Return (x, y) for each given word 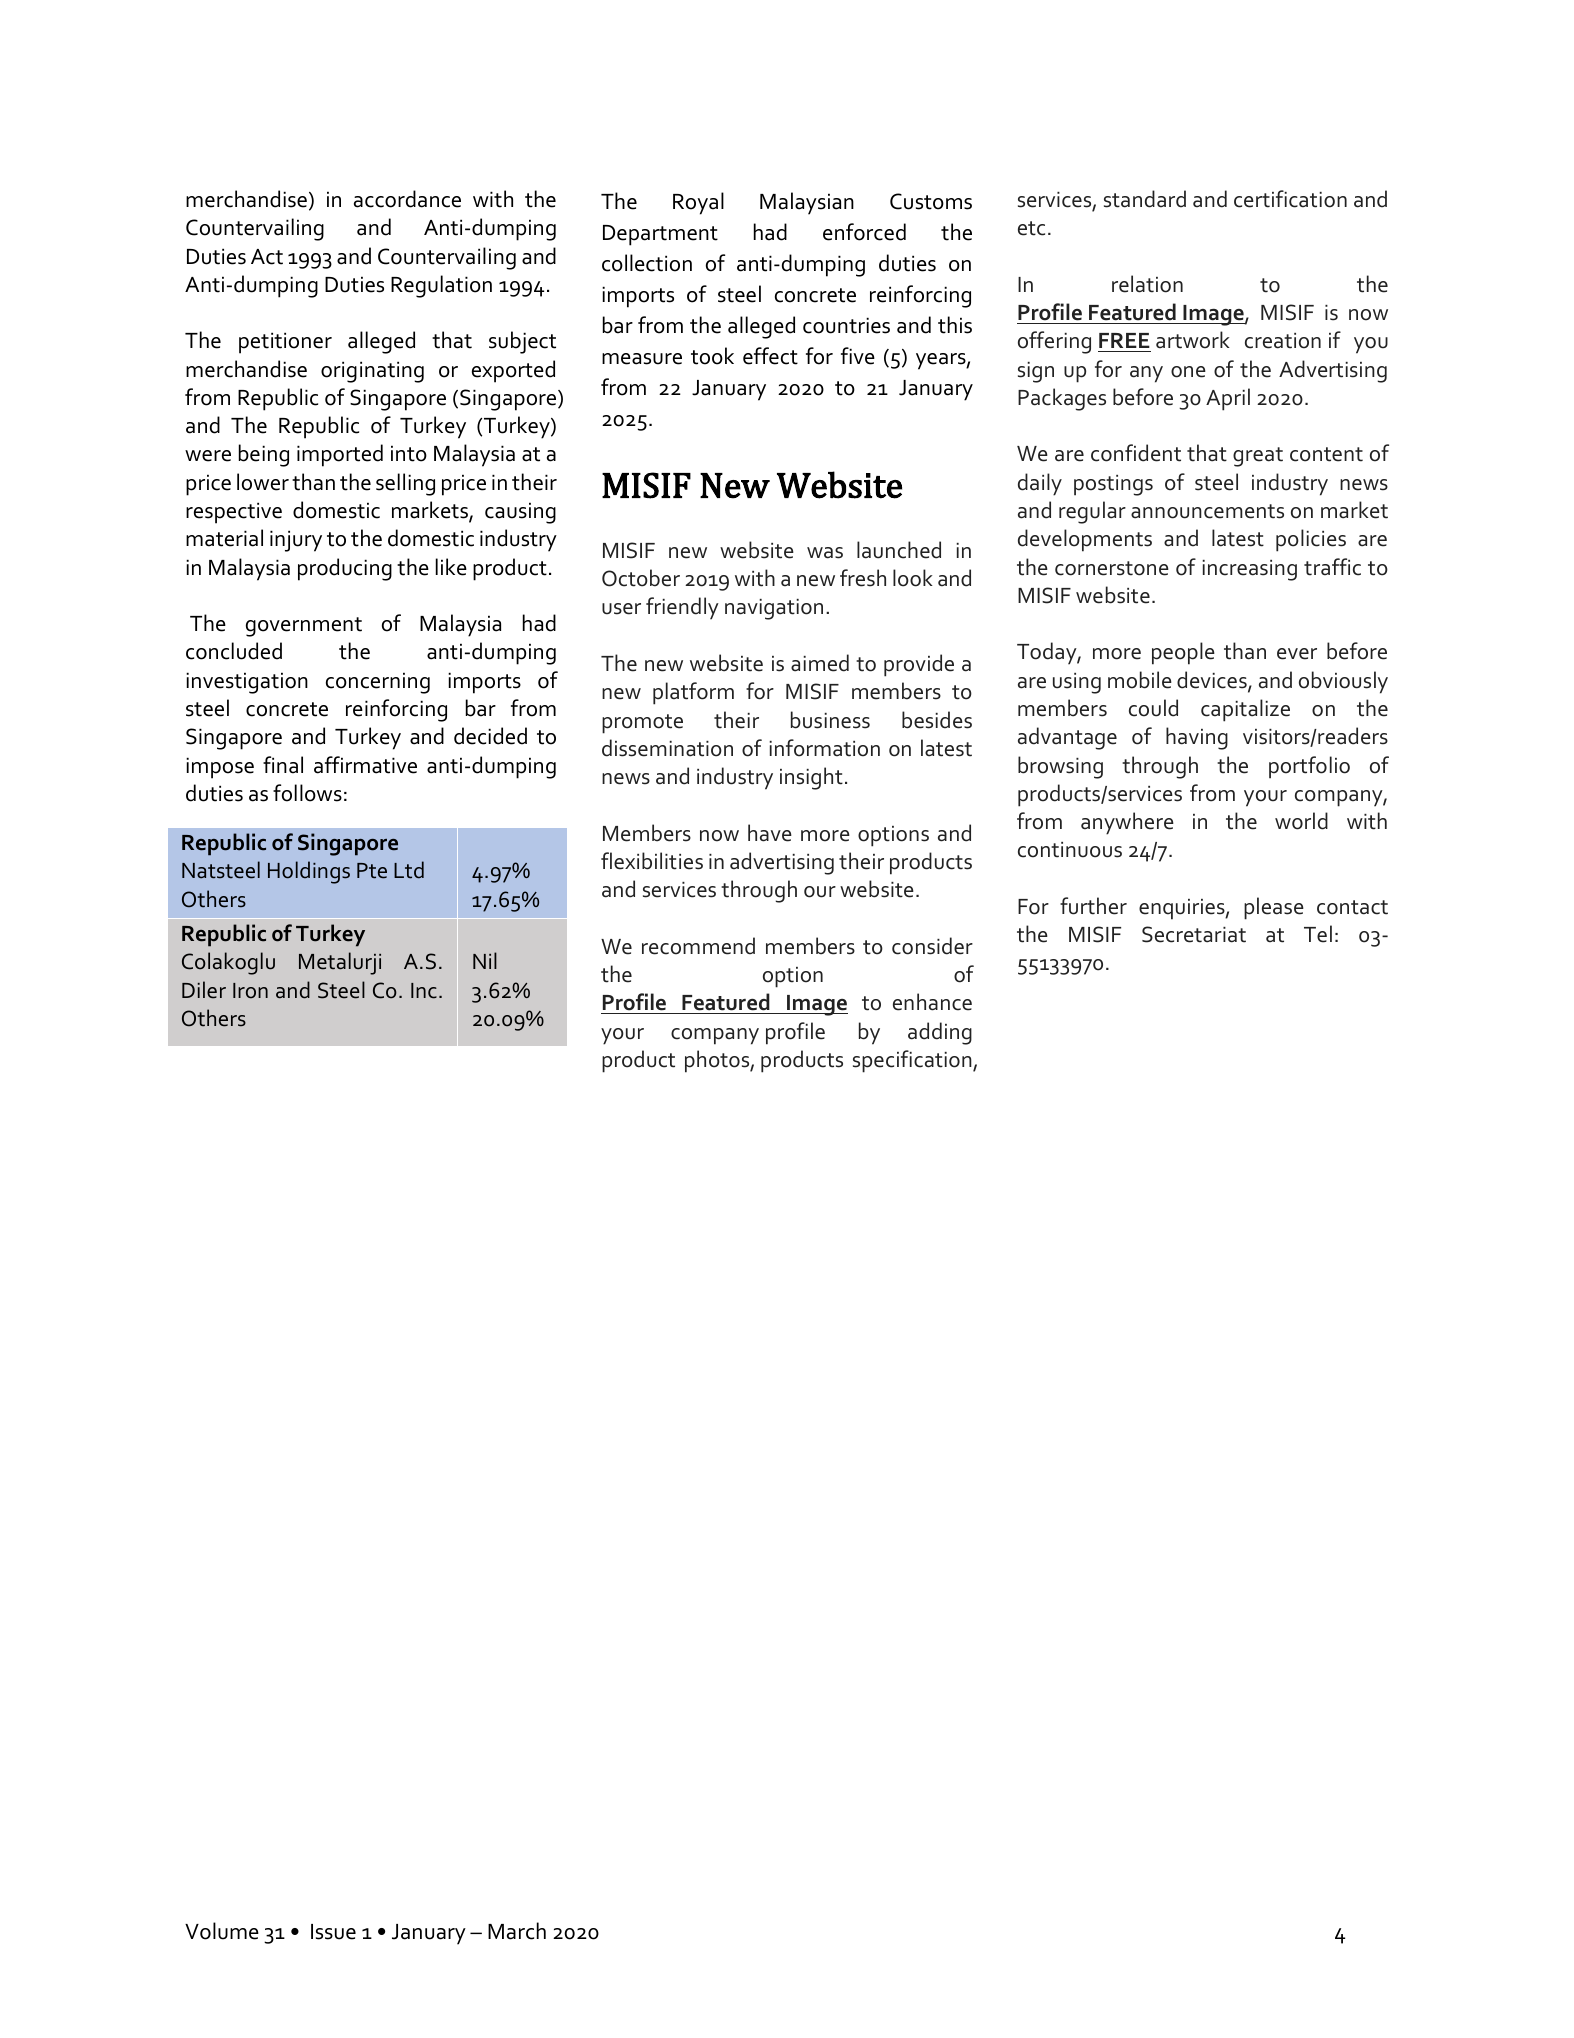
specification (913, 1061)
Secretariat (1194, 934)
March (517, 1931)
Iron (250, 991)
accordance (407, 199)
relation (1147, 284)
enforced (864, 232)
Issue (333, 1932)
